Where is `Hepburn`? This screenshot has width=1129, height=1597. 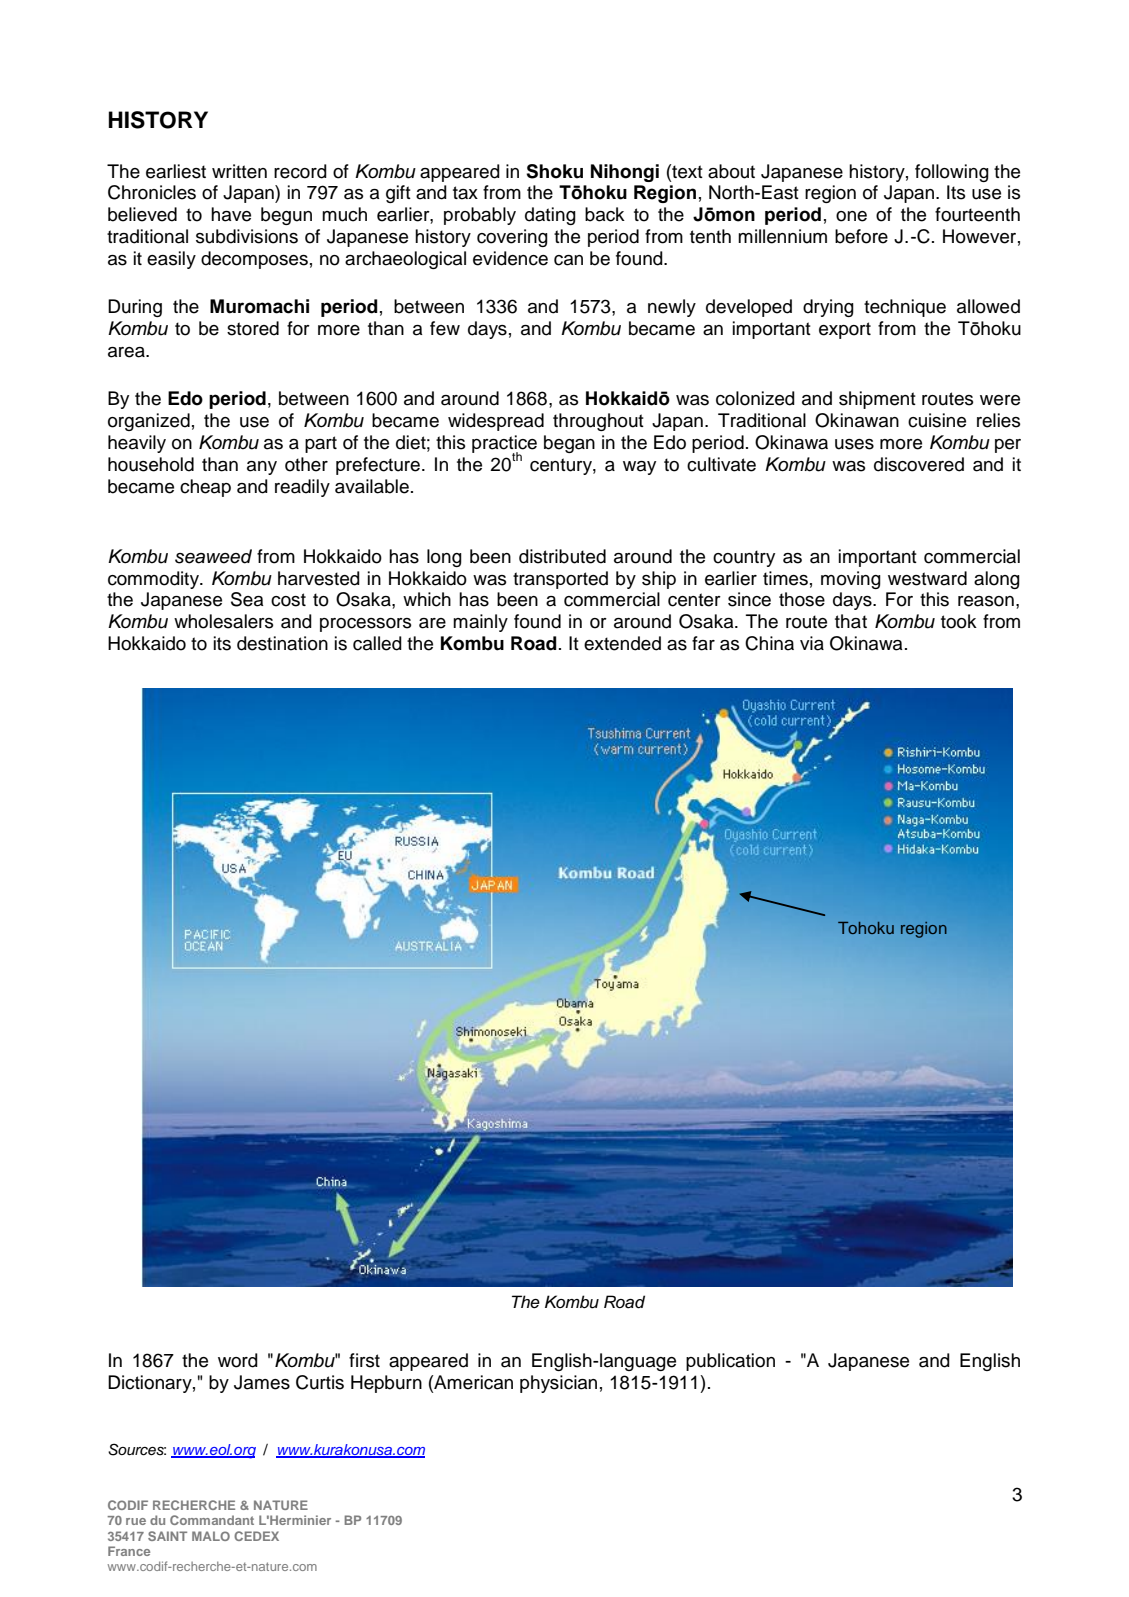 Hepburn is located at coordinates (386, 1384).
